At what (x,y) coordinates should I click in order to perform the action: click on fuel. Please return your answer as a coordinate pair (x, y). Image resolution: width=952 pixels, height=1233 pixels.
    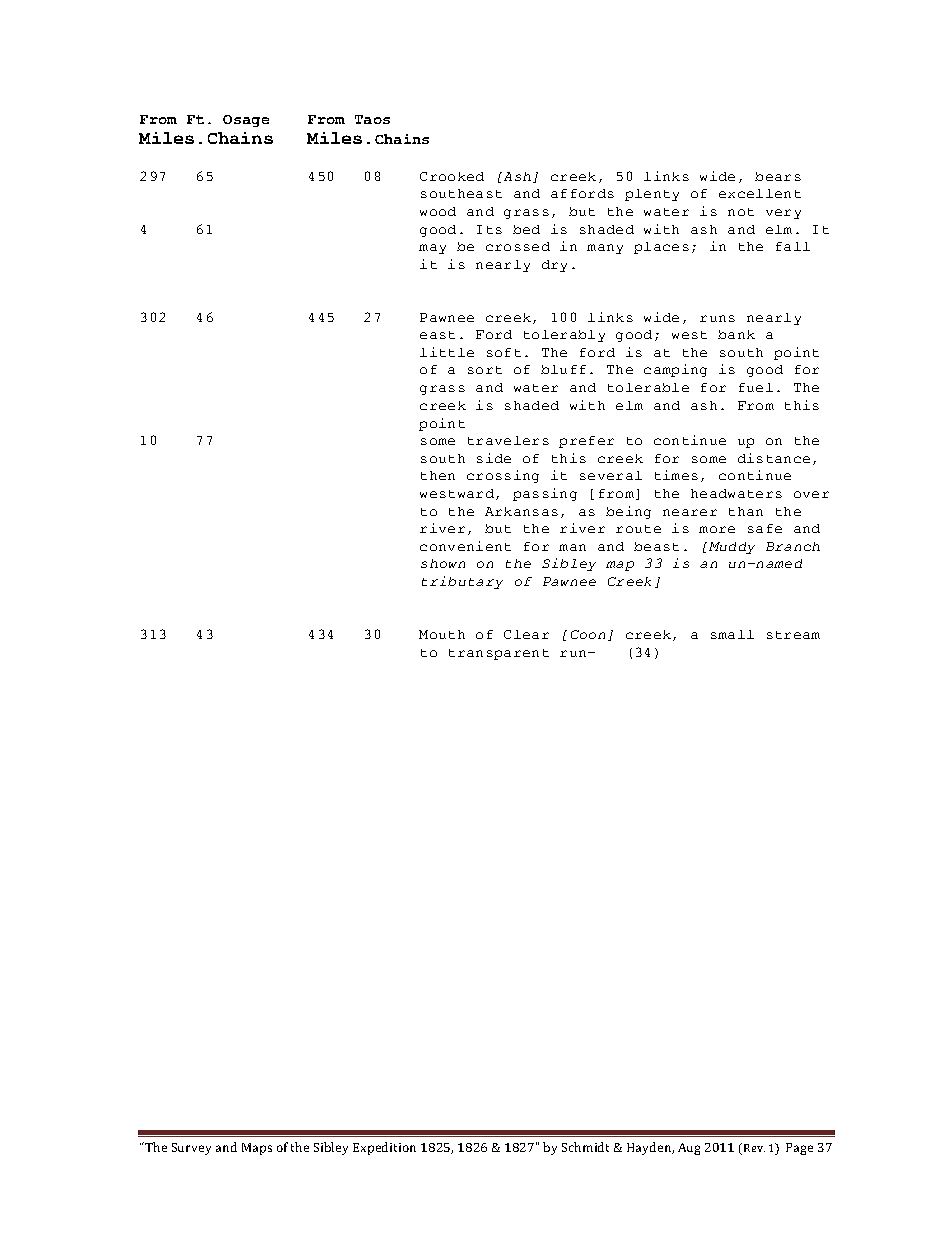
    Looking at the image, I should click on (756, 387).
